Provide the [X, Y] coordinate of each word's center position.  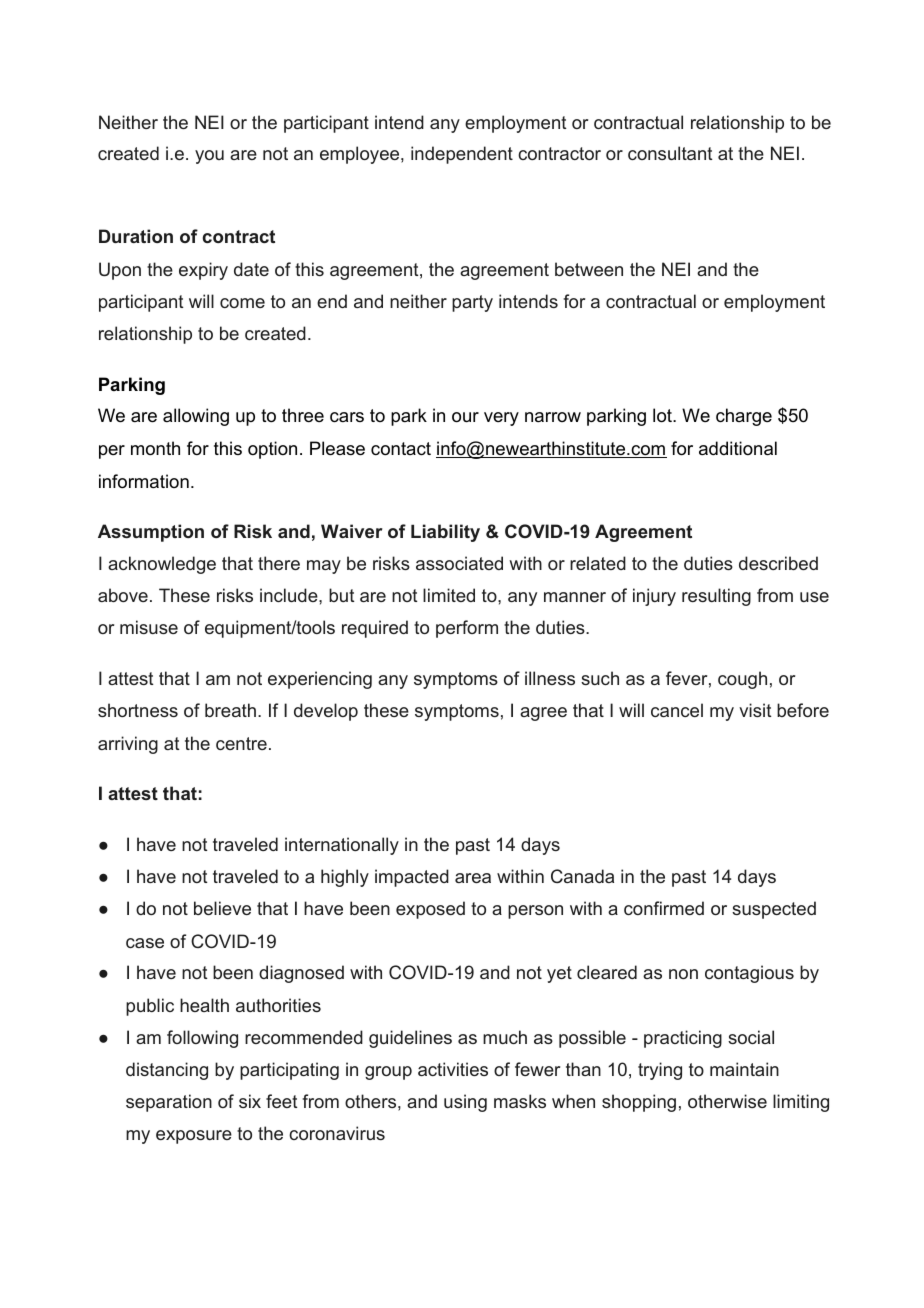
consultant [670, 153]
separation [169, 1103]
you [209, 157]
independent [462, 155]
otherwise [727, 1101]
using [465, 1103]
